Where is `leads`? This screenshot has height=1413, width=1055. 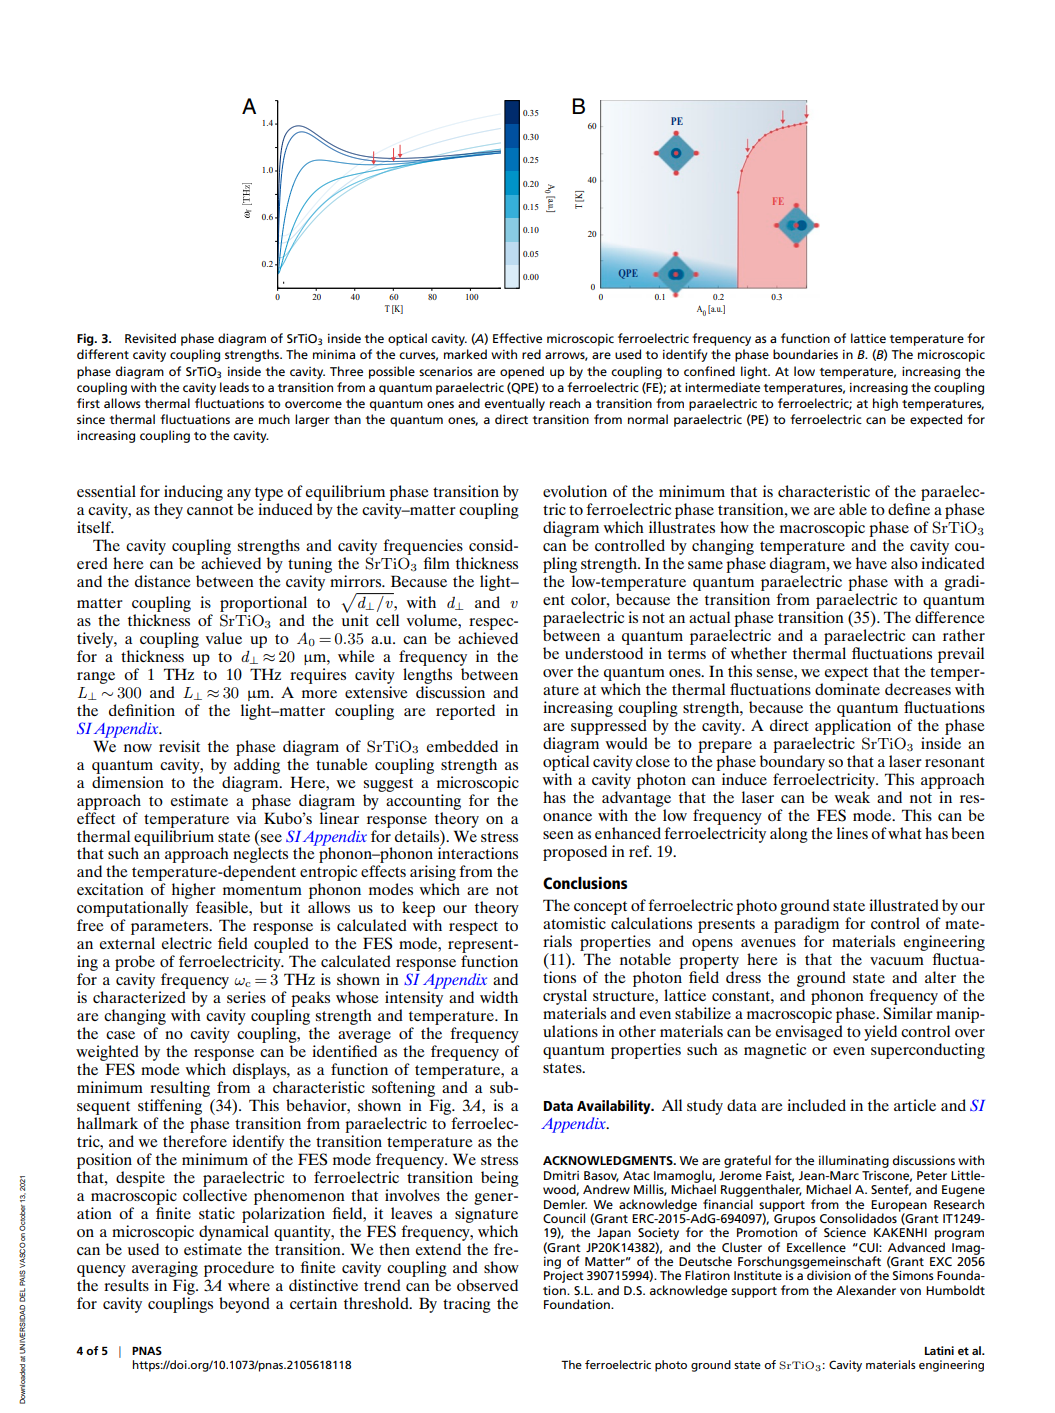
leads is located at coordinates (234, 387).
